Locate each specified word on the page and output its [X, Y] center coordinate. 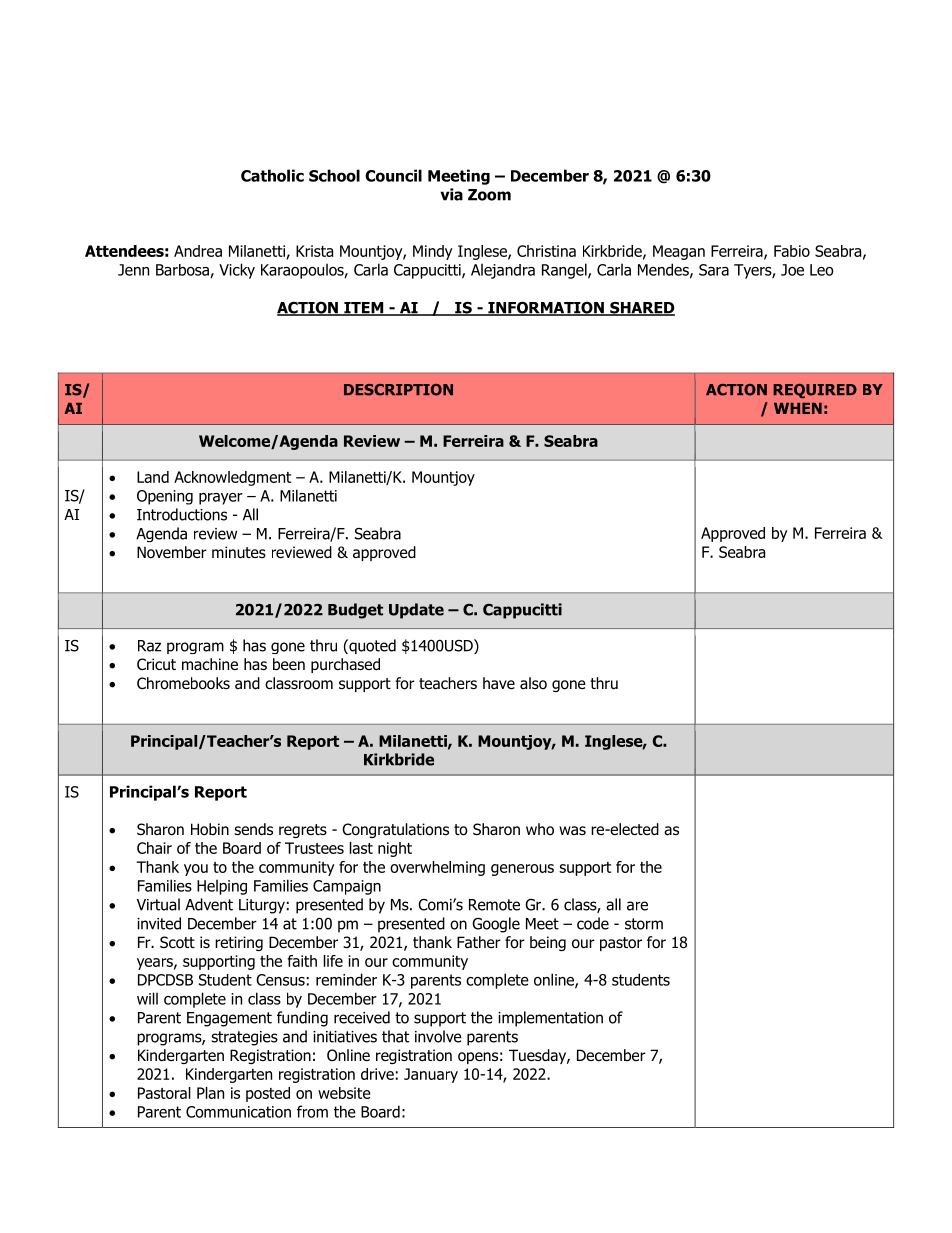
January [431, 1075]
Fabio [792, 251]
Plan [210, 1093]
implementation [550, 1019]
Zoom [489, 195]
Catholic [272, 175]
